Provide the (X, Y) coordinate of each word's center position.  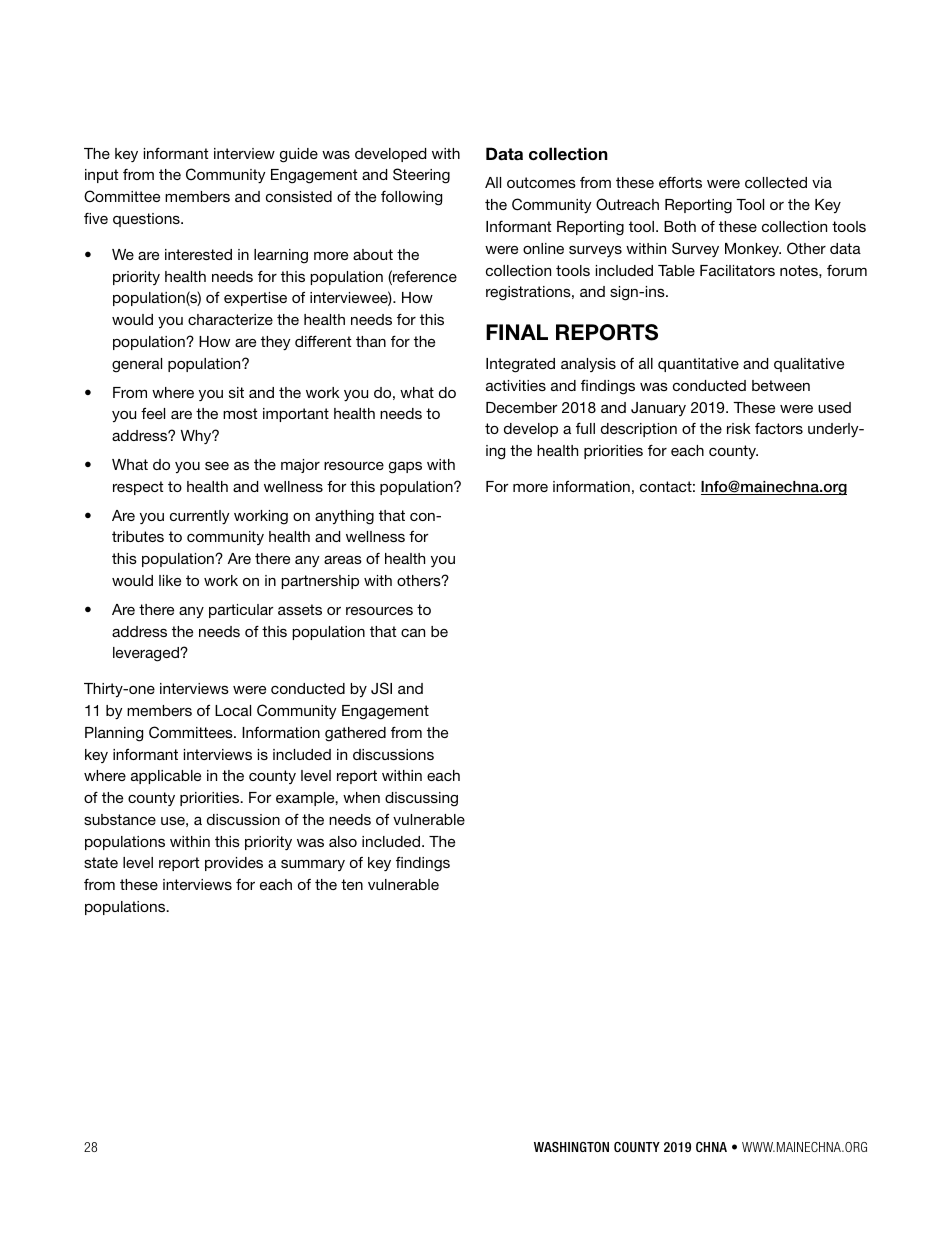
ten (352, 884)
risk (739, 428)
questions (147, 220)
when (361, 797)
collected (776, 182)
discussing (421, 799)
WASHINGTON (571, 1147)
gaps (405, 467)
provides (234, 864)
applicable (166, 777)
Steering (421, 176)
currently (200, 517)
